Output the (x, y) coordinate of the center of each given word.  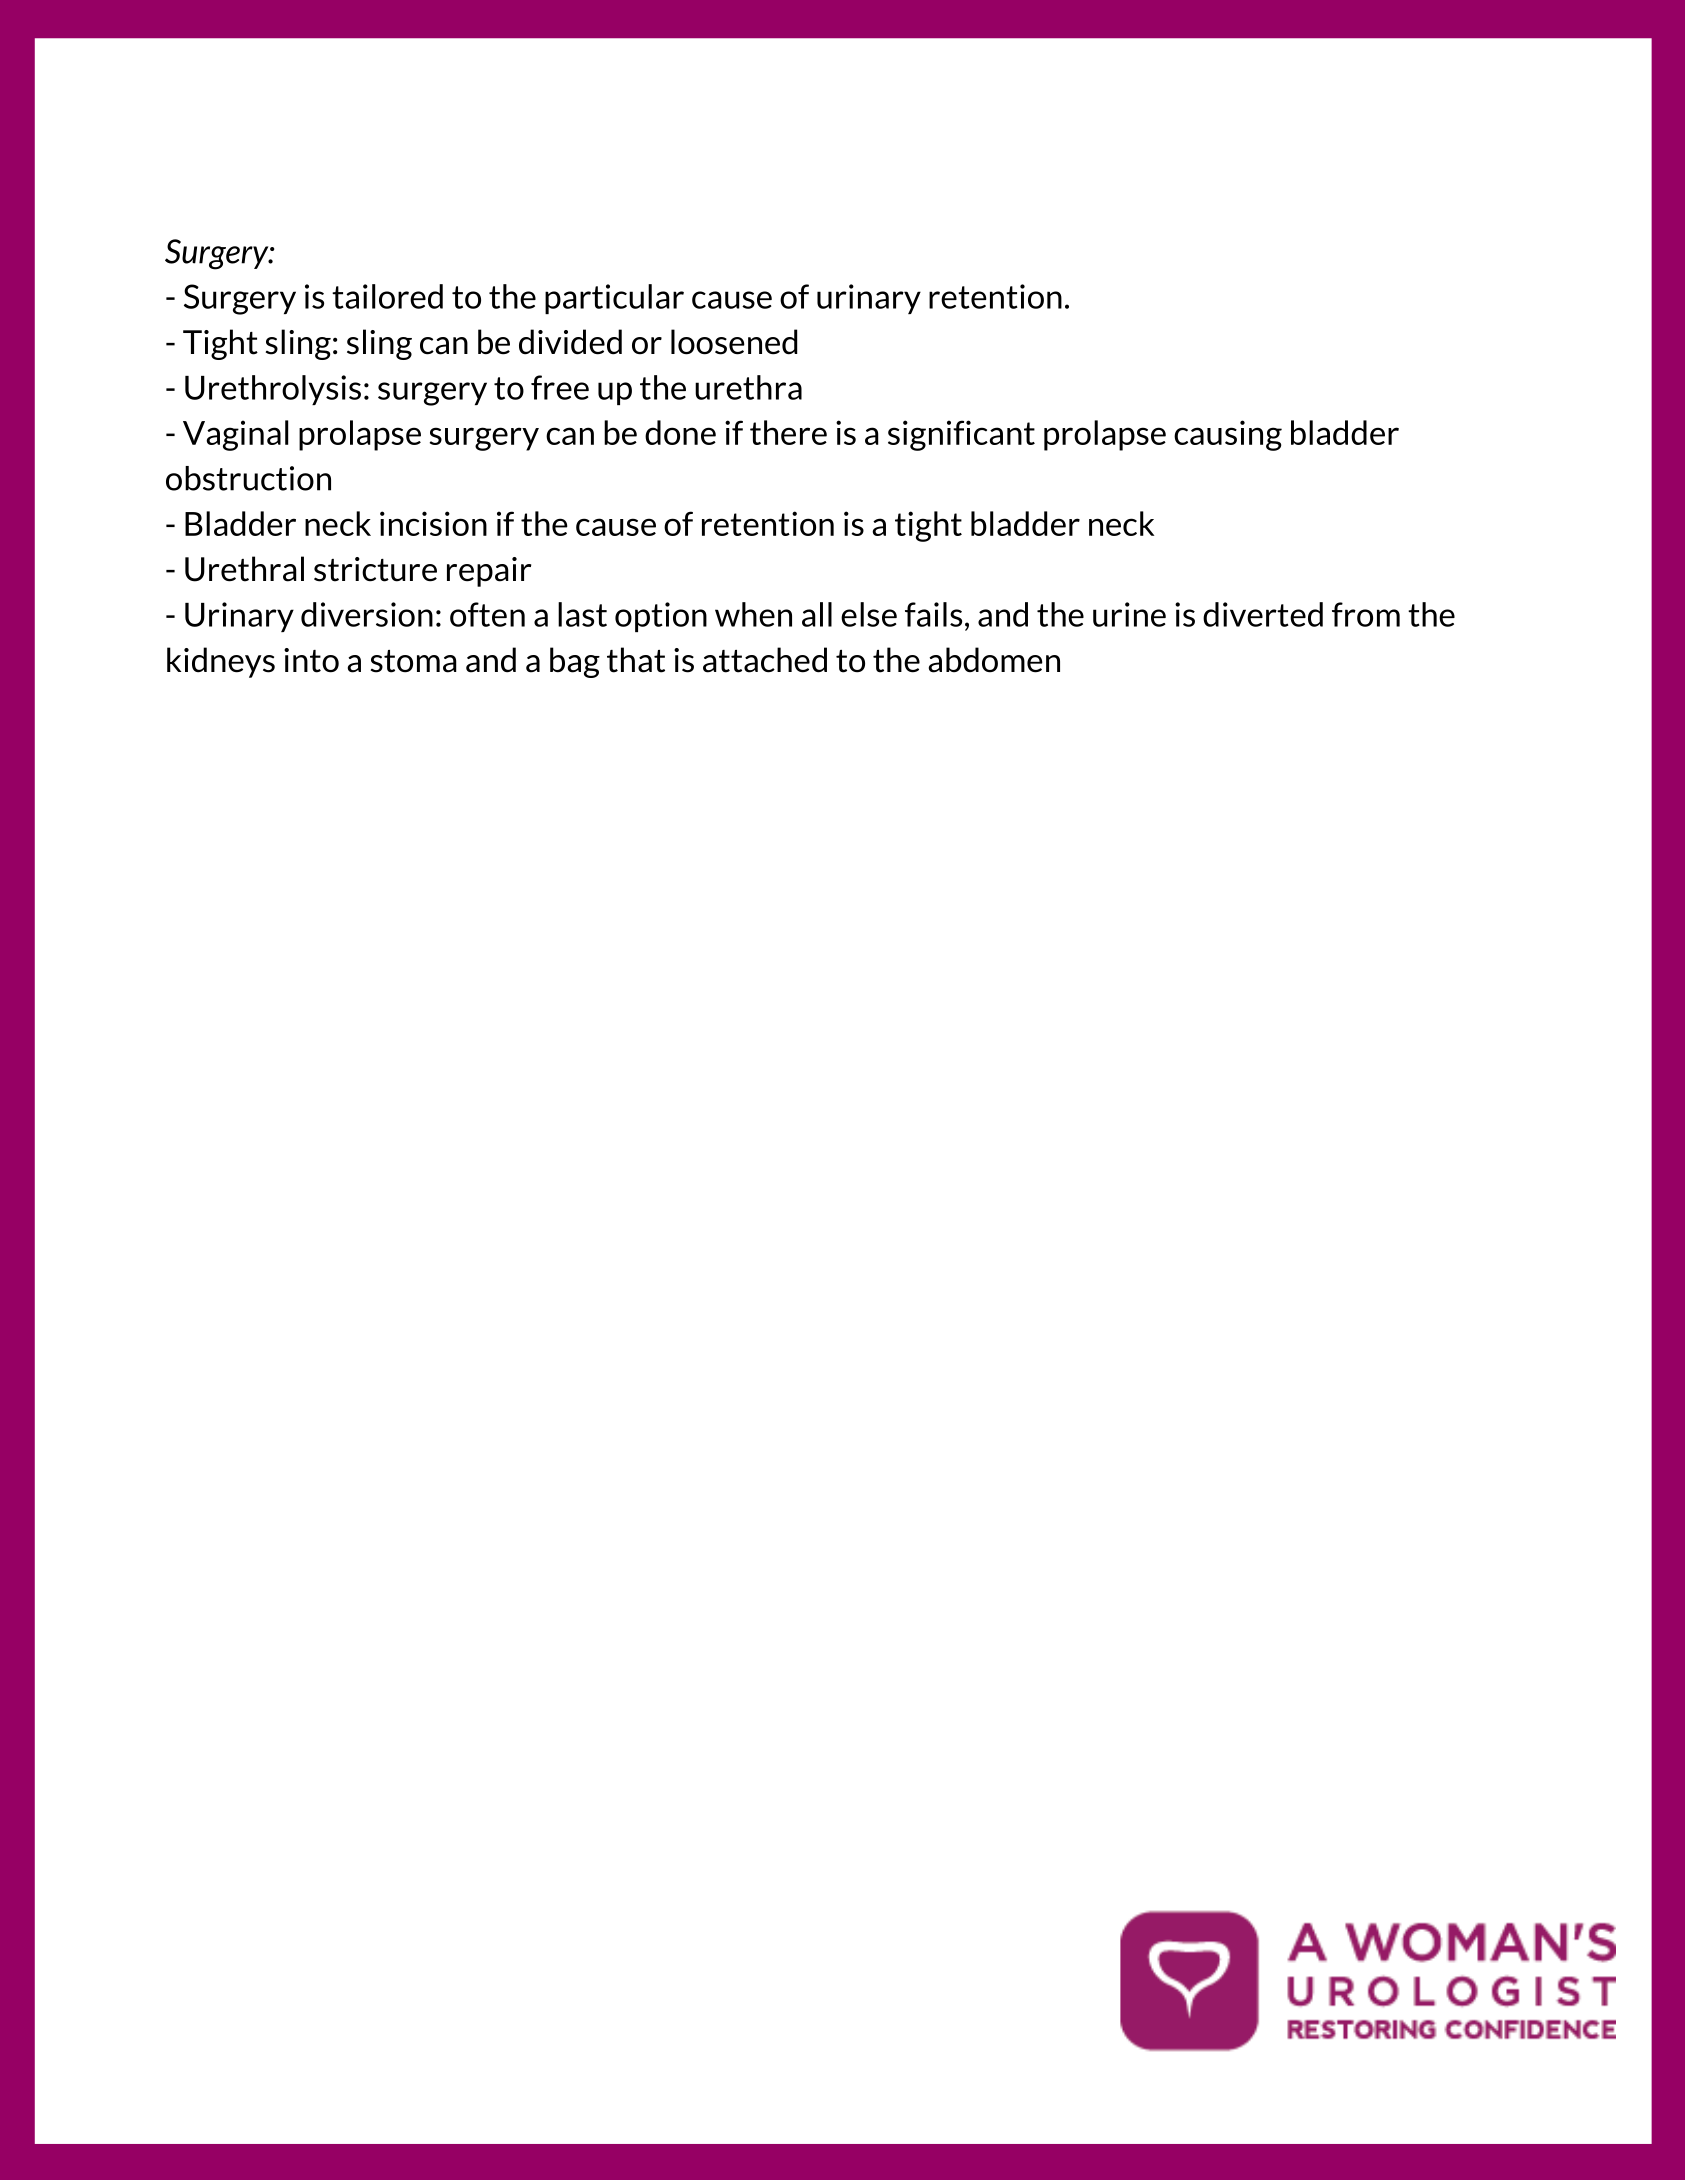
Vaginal (235, 435)
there (788, 432)
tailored (387, 296)
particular (614, 299)
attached (765, 660)
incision (433, 523)
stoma (414, 661)
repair (489, 572)
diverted (1263, 614)
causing (1228, 435)
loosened (734, 342)
